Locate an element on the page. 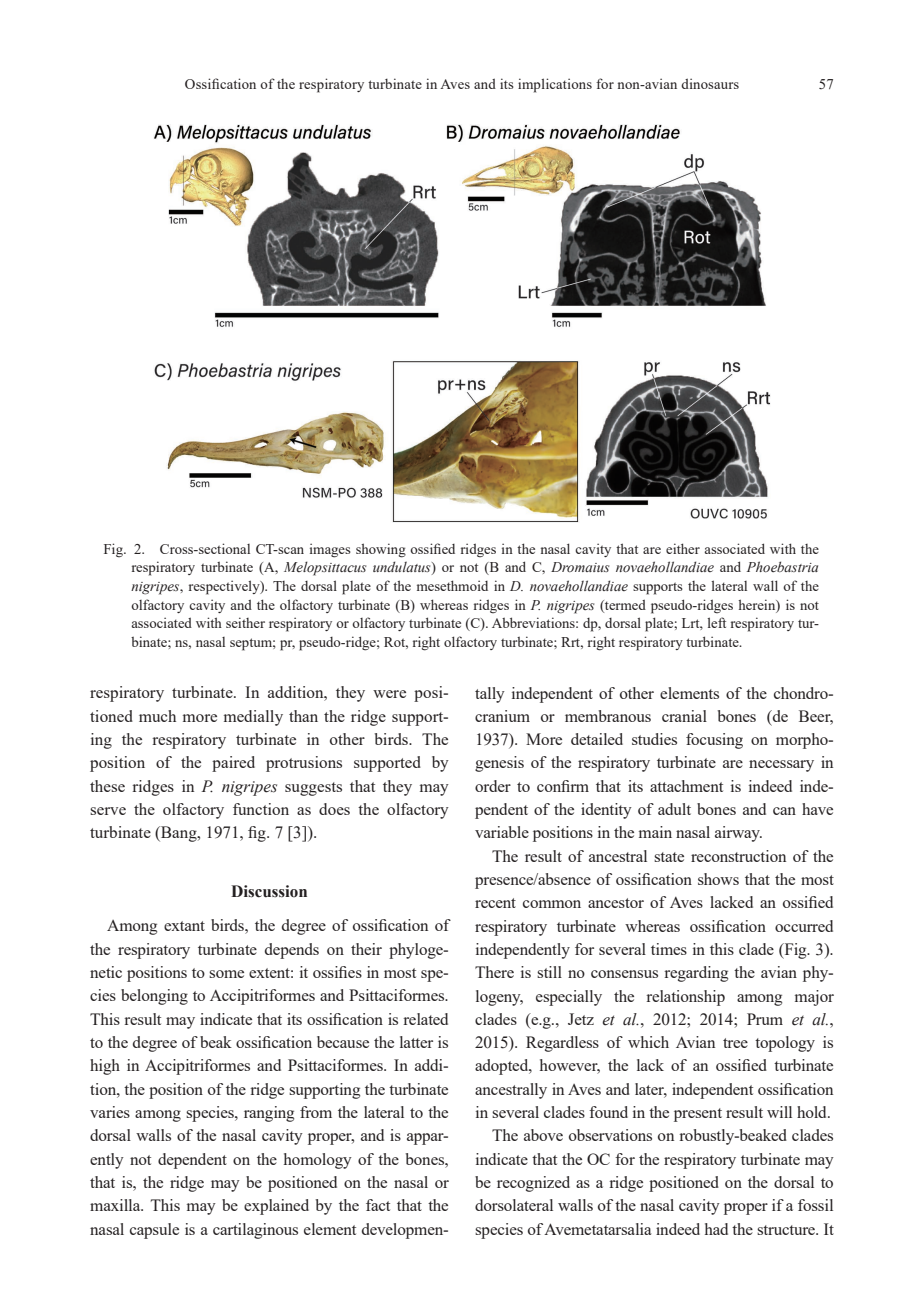 The image size is (924, 1308). related is located at coordinates (425, 1019).
